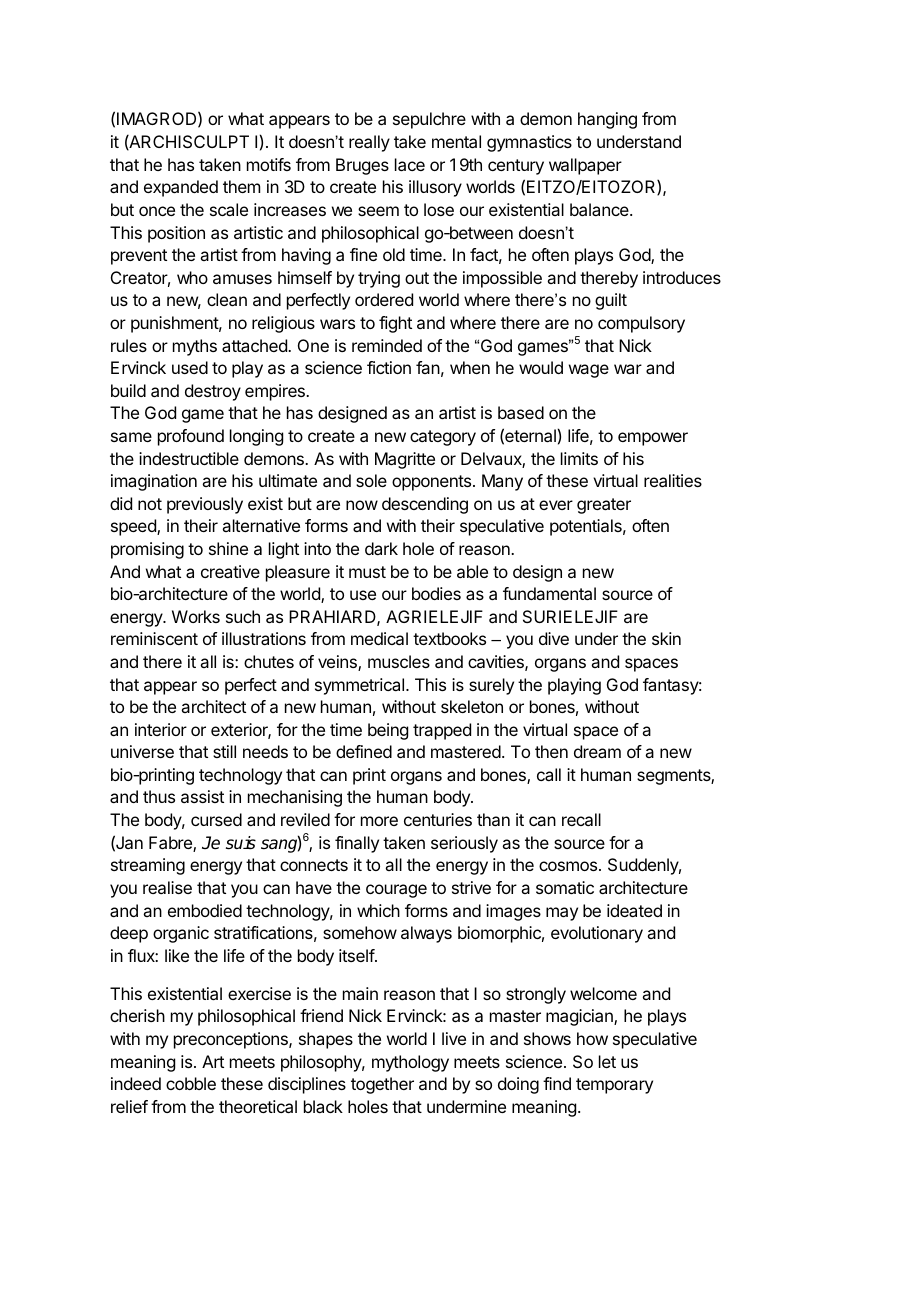 Image resolution: width=924 pixels, height=1308 pixels. I want to click on greater, so click(604, 506).
